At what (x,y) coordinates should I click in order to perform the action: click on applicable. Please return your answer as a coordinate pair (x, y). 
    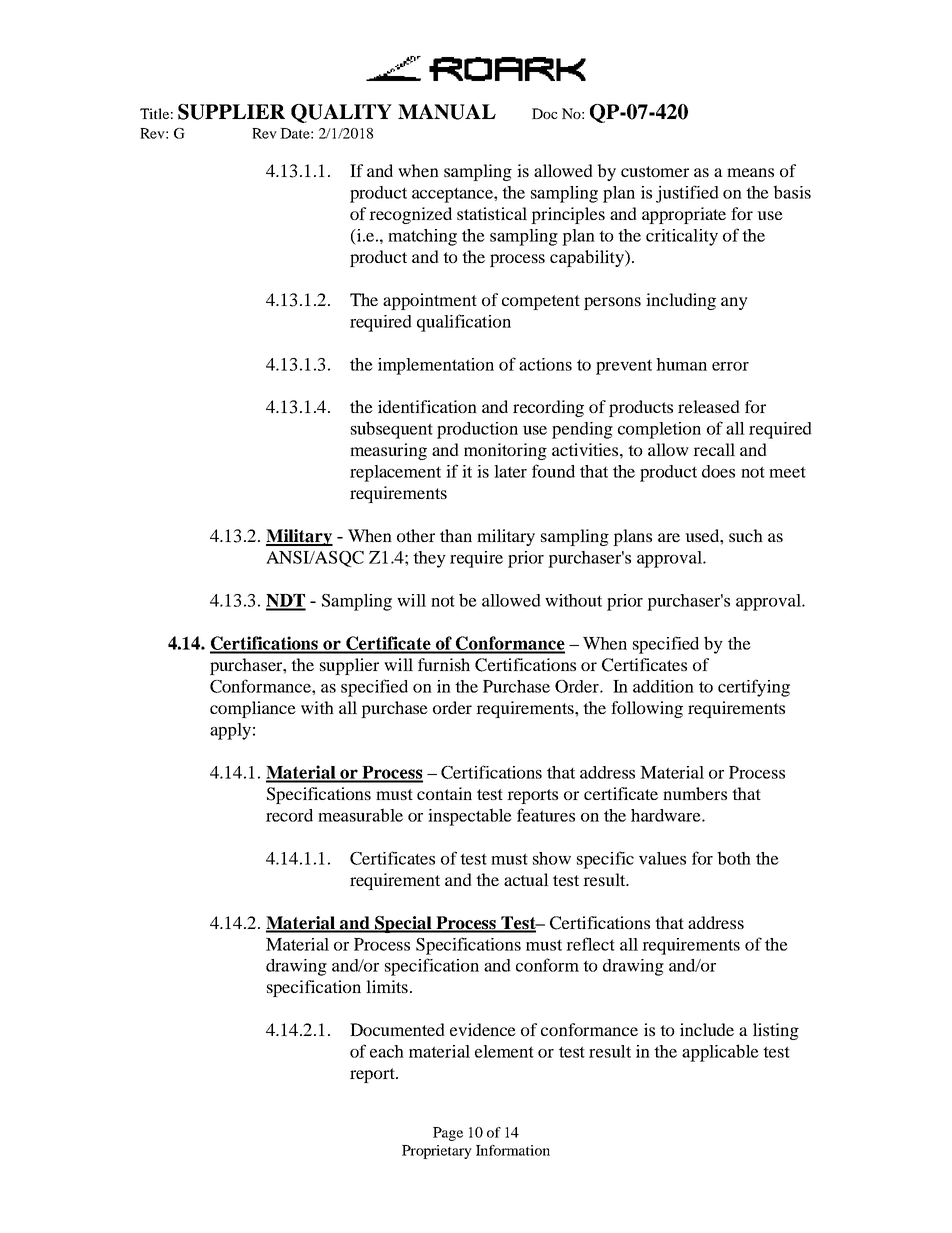
    Looking at the image, I should click on (720, 1053).
